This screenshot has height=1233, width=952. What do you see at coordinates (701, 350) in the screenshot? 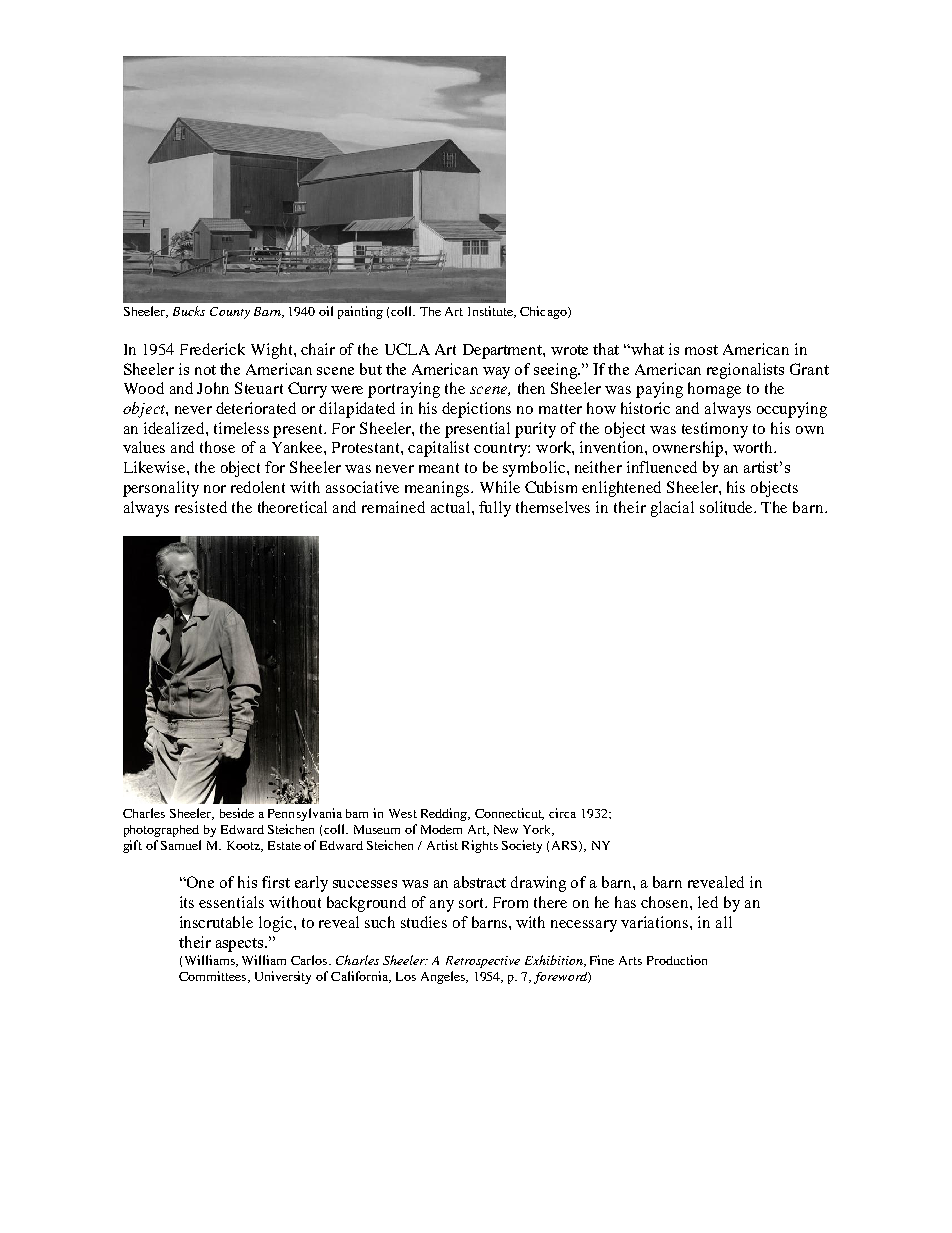
I see `most` at bounding box center [701, 350].
